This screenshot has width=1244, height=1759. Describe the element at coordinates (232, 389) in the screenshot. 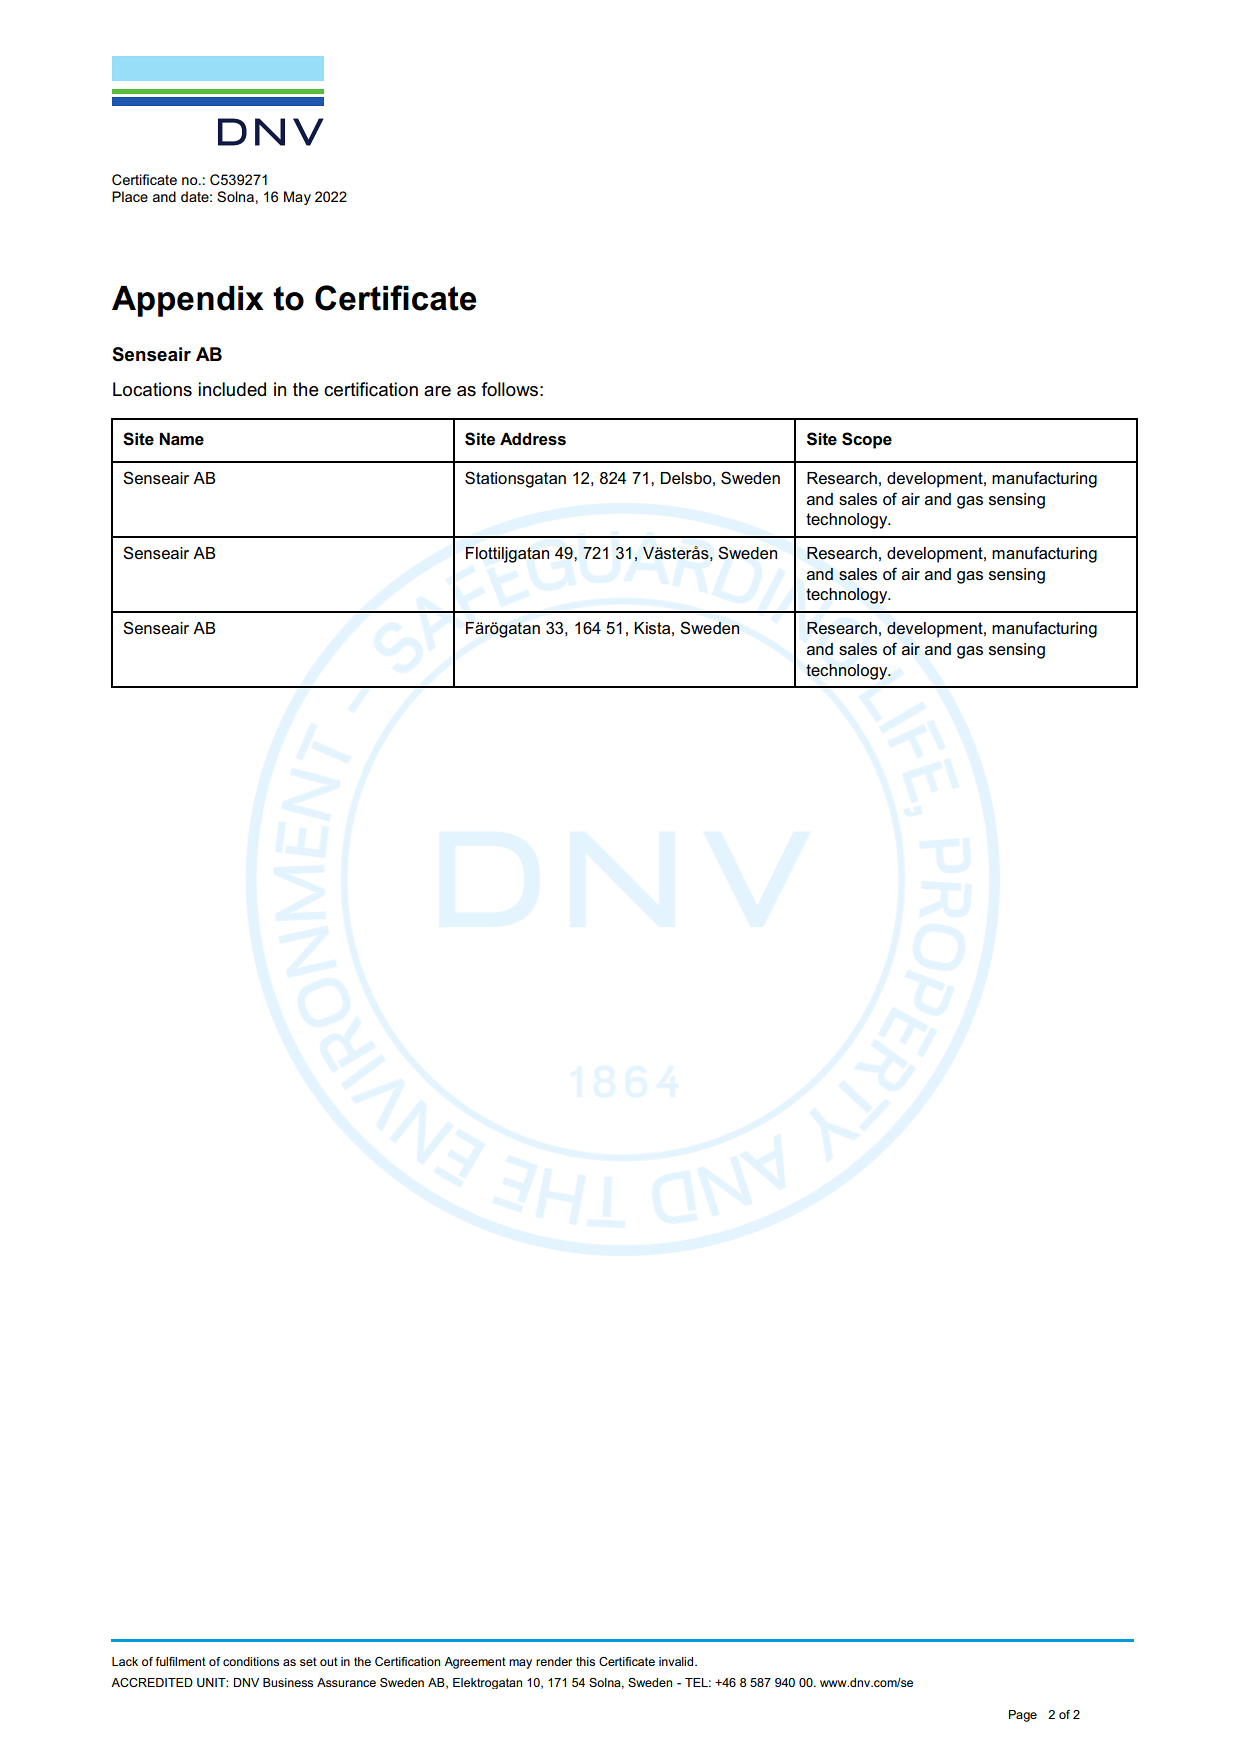

I see `included` at that location.
